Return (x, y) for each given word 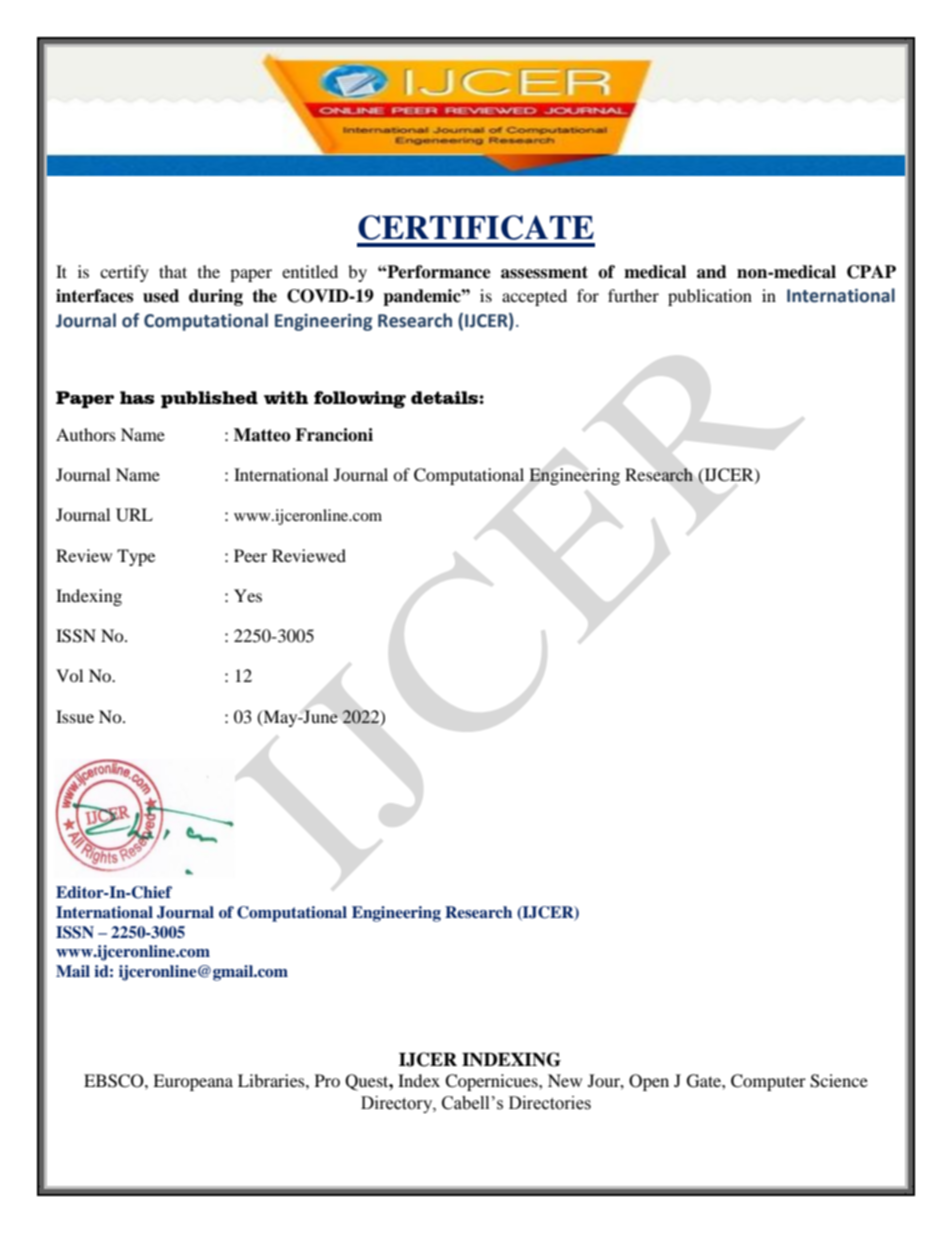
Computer (768, 1082)
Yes (248, 595)
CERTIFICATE (476, 227)
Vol (69, 675)
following (360, 399)
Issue (75, 716)
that (173, 271)
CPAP (871, 272)
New (565, 1080)
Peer (250, 555)
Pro (327, 1080)
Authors (86, 434)
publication (710, 297)
